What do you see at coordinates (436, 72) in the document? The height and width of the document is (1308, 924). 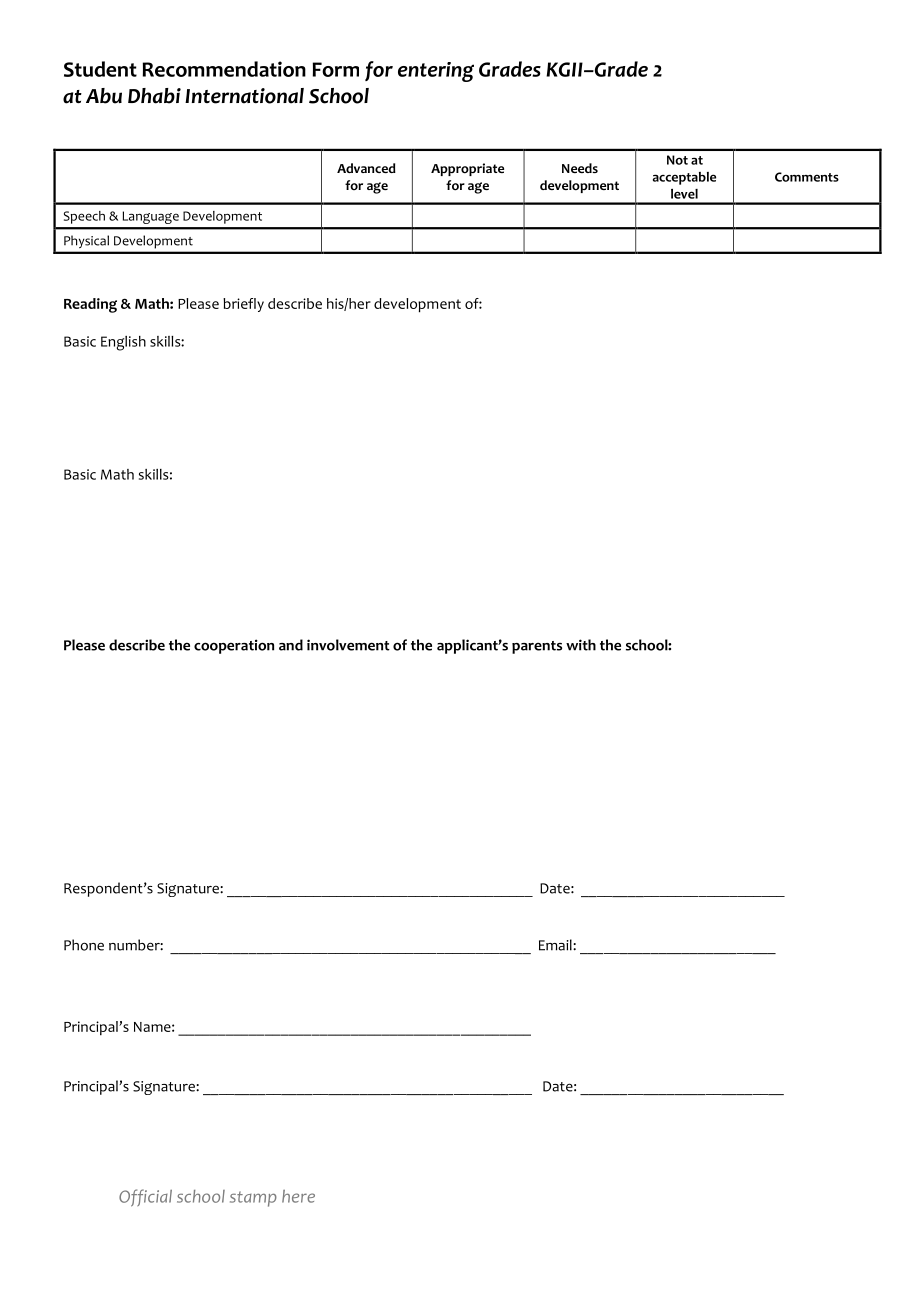 I see `entering` at bounding box center [436, 72].
